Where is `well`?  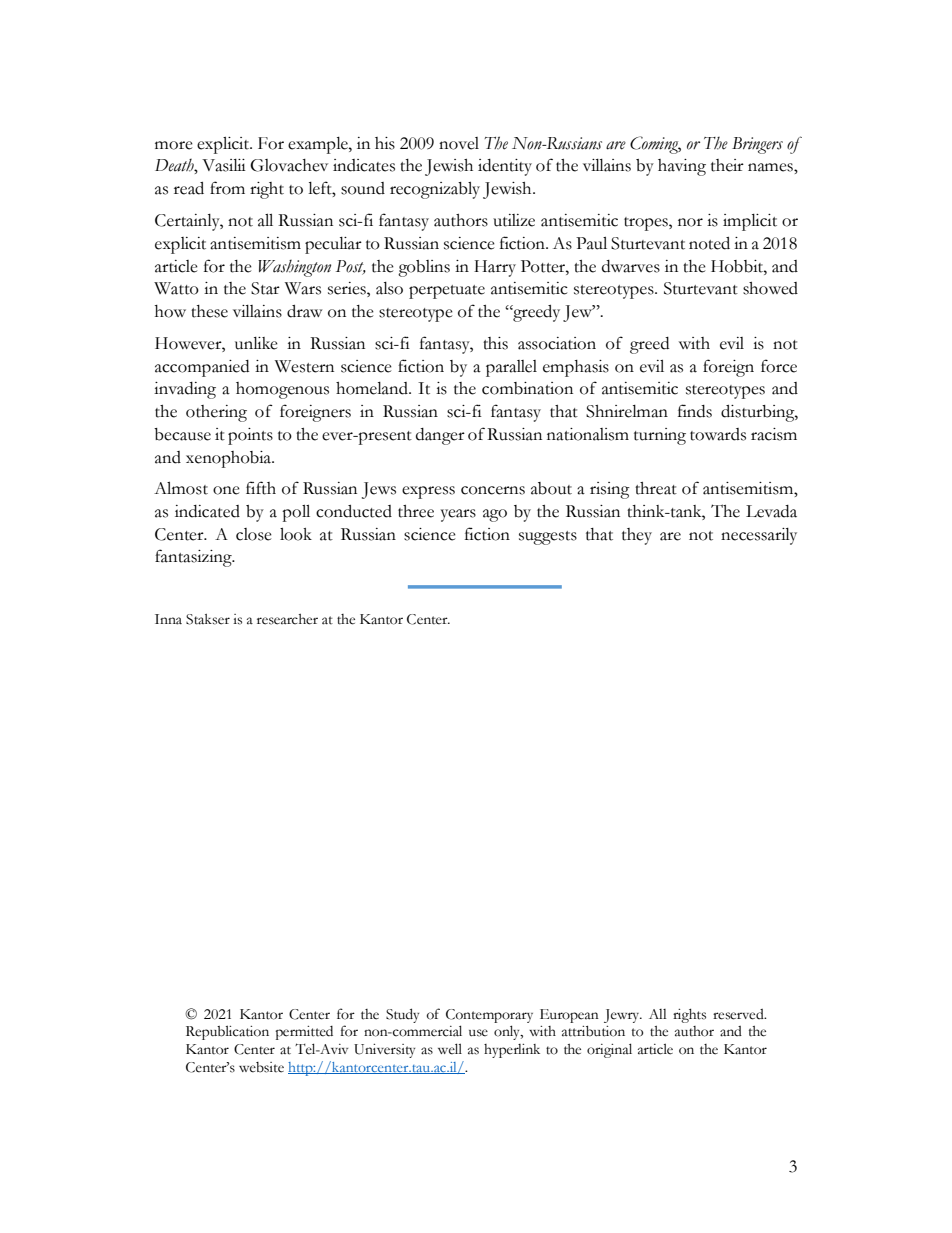
well is located at coordinates (450, 1049).
